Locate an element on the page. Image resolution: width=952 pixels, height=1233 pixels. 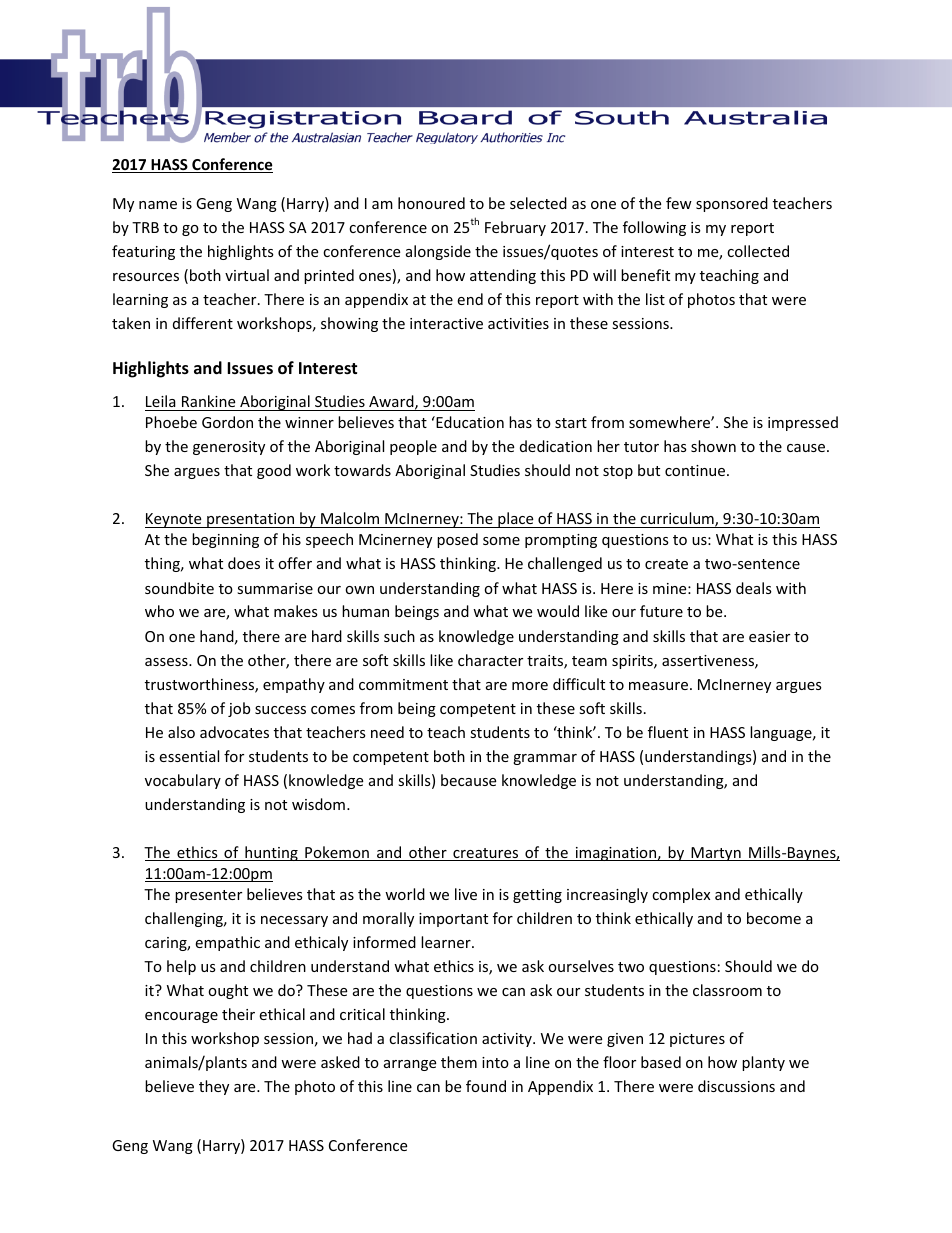
character is located at coordinates (490, 660).
